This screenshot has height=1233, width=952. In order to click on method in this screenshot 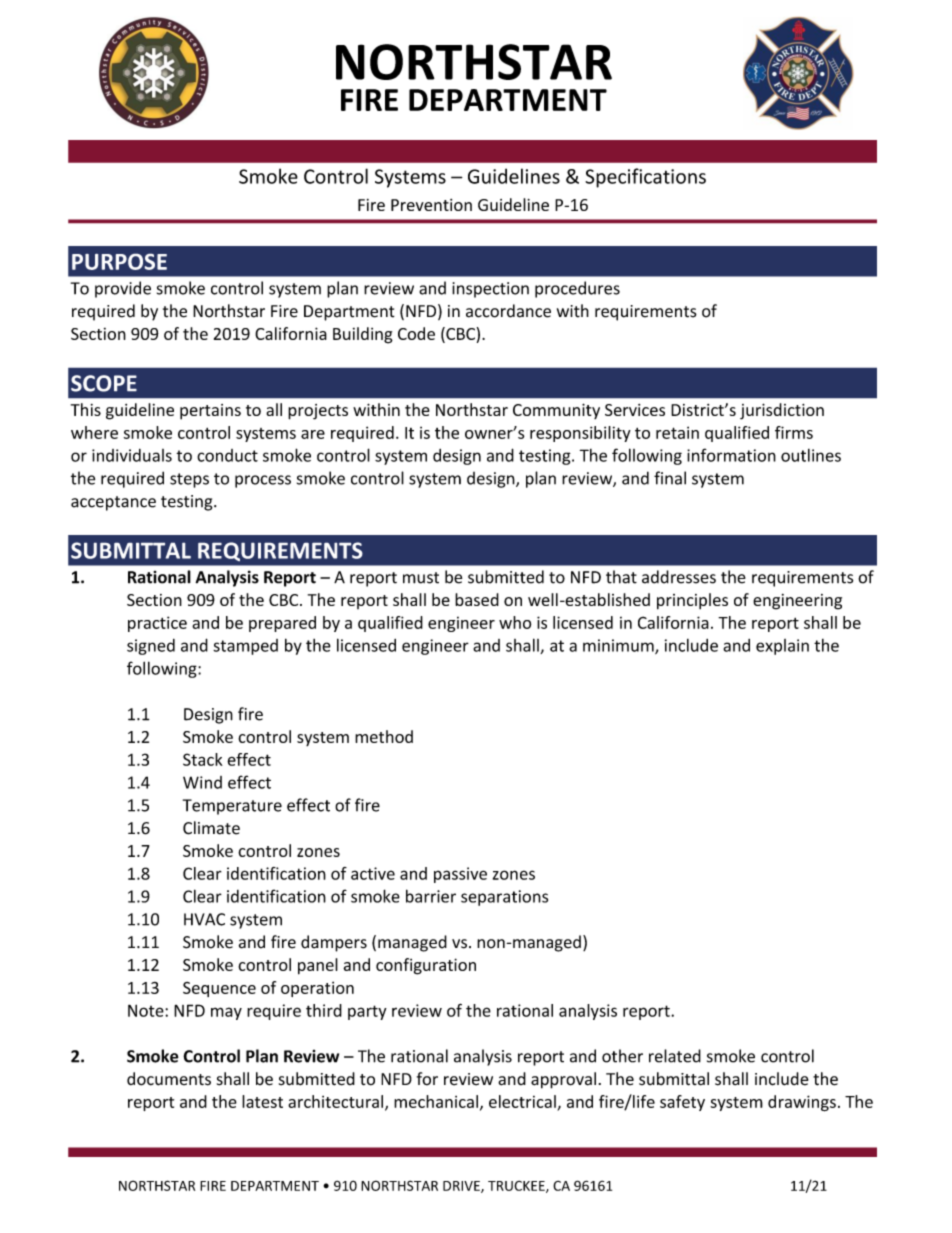, I will do `click(384, 736)`.
